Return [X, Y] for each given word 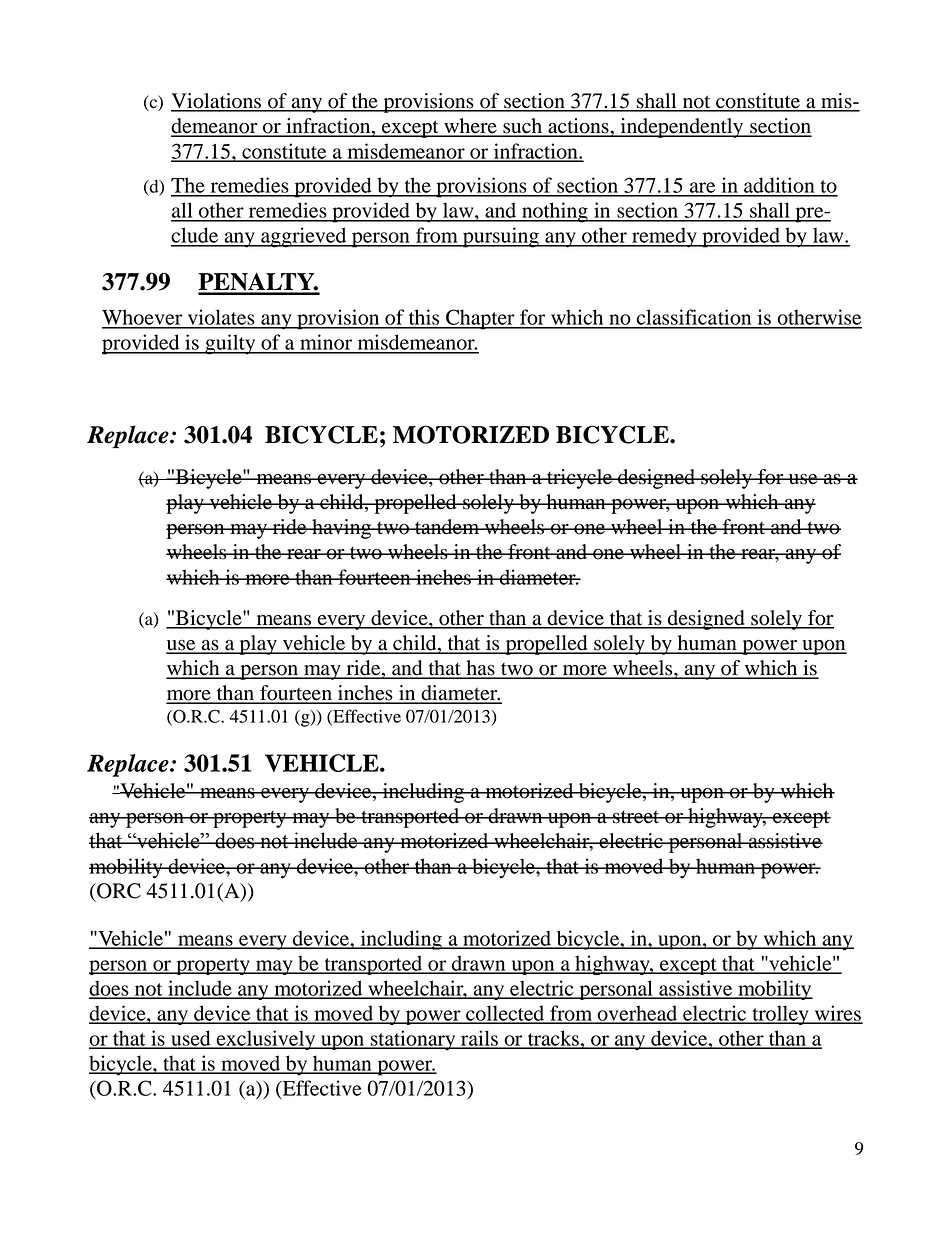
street [636, 817]
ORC [118, 891]
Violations [217, 102]
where [470, 127]
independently [682, 128]
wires [837, 1014]
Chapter [480, 319]
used [191, 1039]
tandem [447, 527]
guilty [230, 344]
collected [505, 1014]
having [341, 529]
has [480, 669]
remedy [664, 237]
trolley [780, 1015]
